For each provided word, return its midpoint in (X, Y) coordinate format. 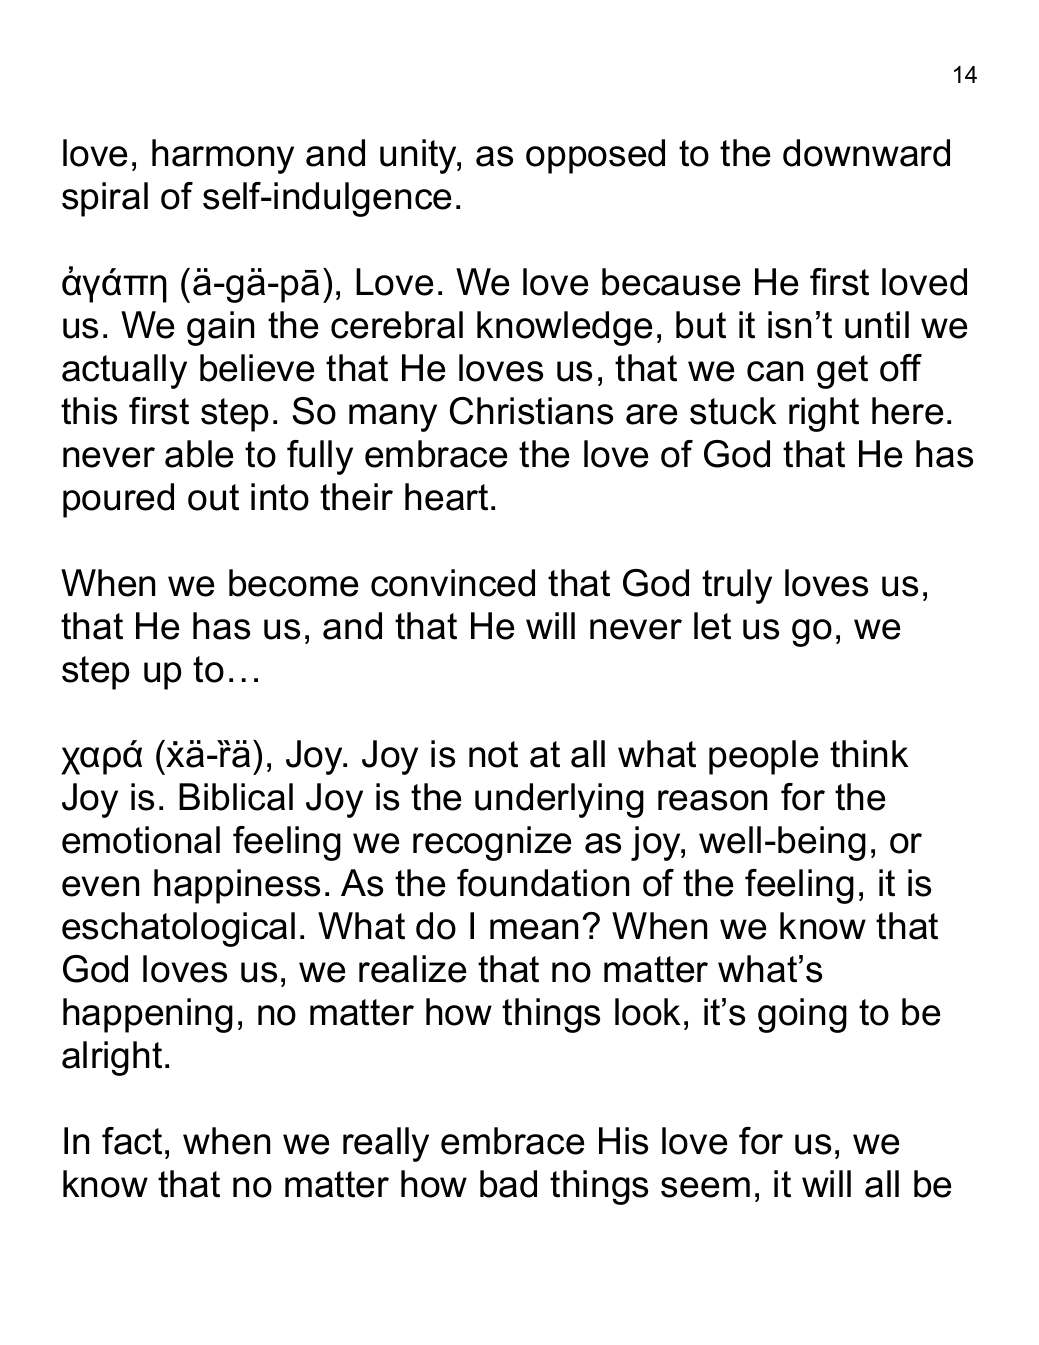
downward (866, 153)
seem (705, 1187)
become (293, 583)
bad (508, 1184)
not (493, 754)
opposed (595, 156)
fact (132, 1141)
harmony (223, 156)
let (712, 626)
